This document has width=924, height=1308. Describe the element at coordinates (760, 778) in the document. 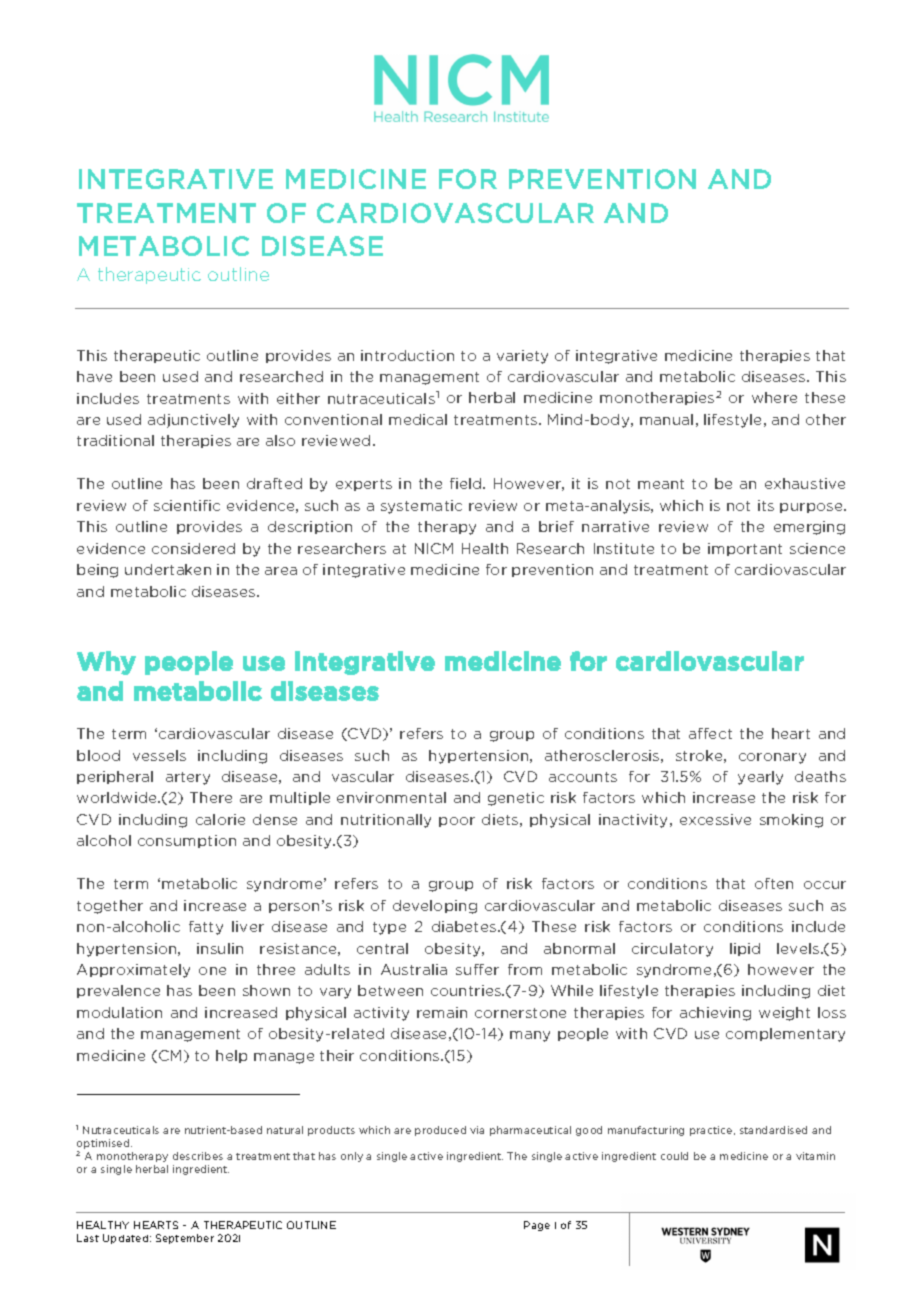

I see `yearly` at that location.
